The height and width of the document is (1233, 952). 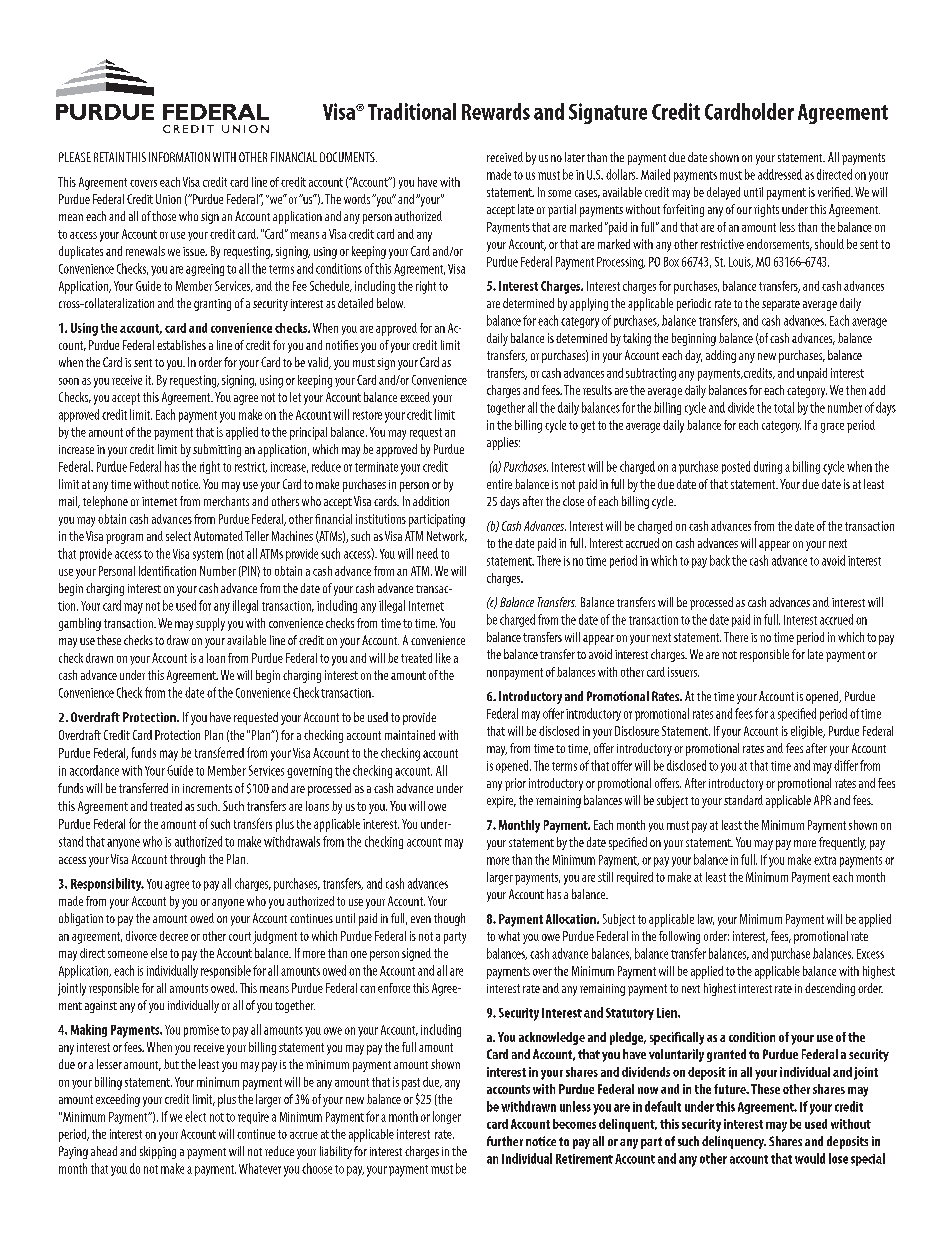 What do you see at coordinates (720, 560) in the document?
I see `back` at bounding box center [720, 560].
